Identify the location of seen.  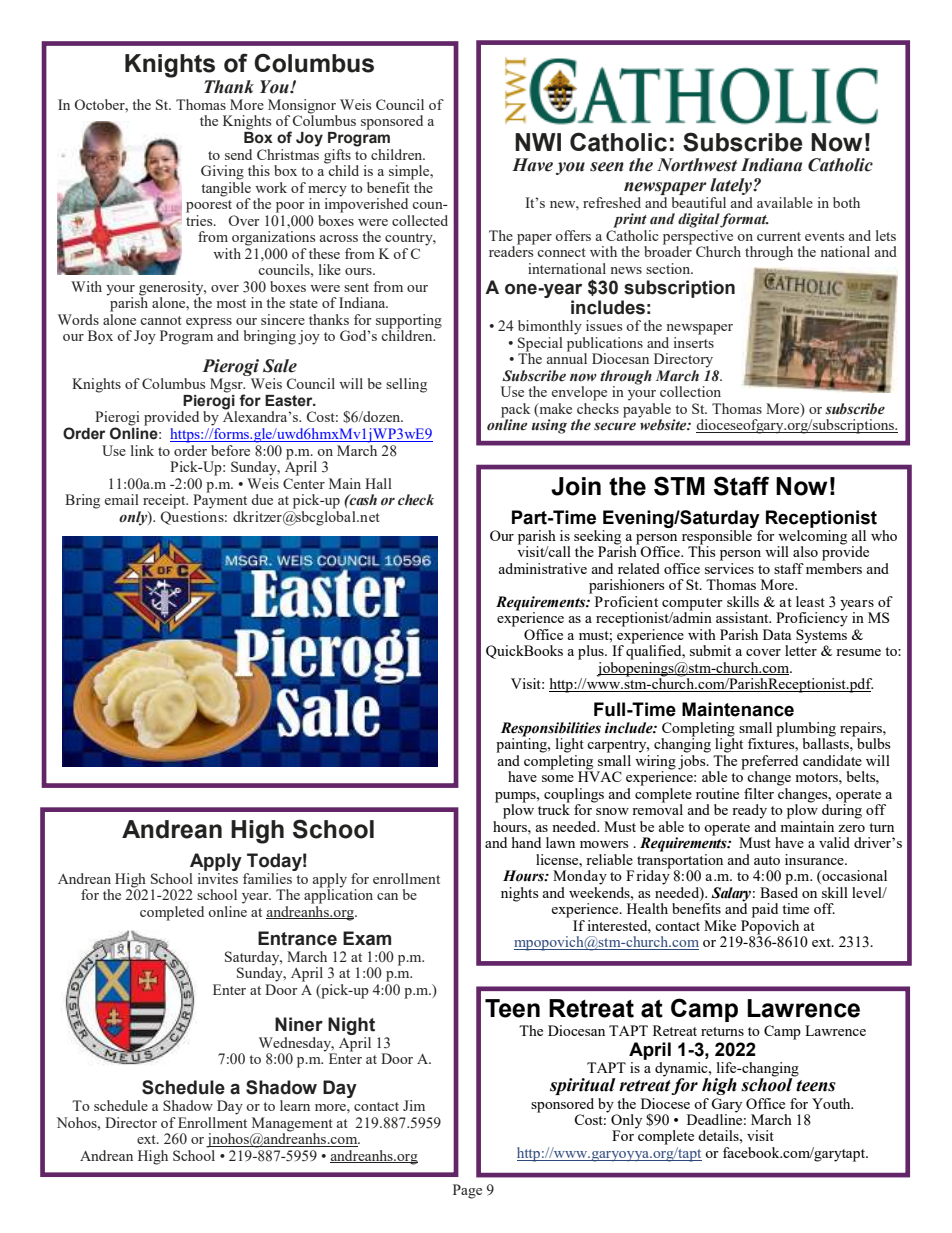
(607, 167).
